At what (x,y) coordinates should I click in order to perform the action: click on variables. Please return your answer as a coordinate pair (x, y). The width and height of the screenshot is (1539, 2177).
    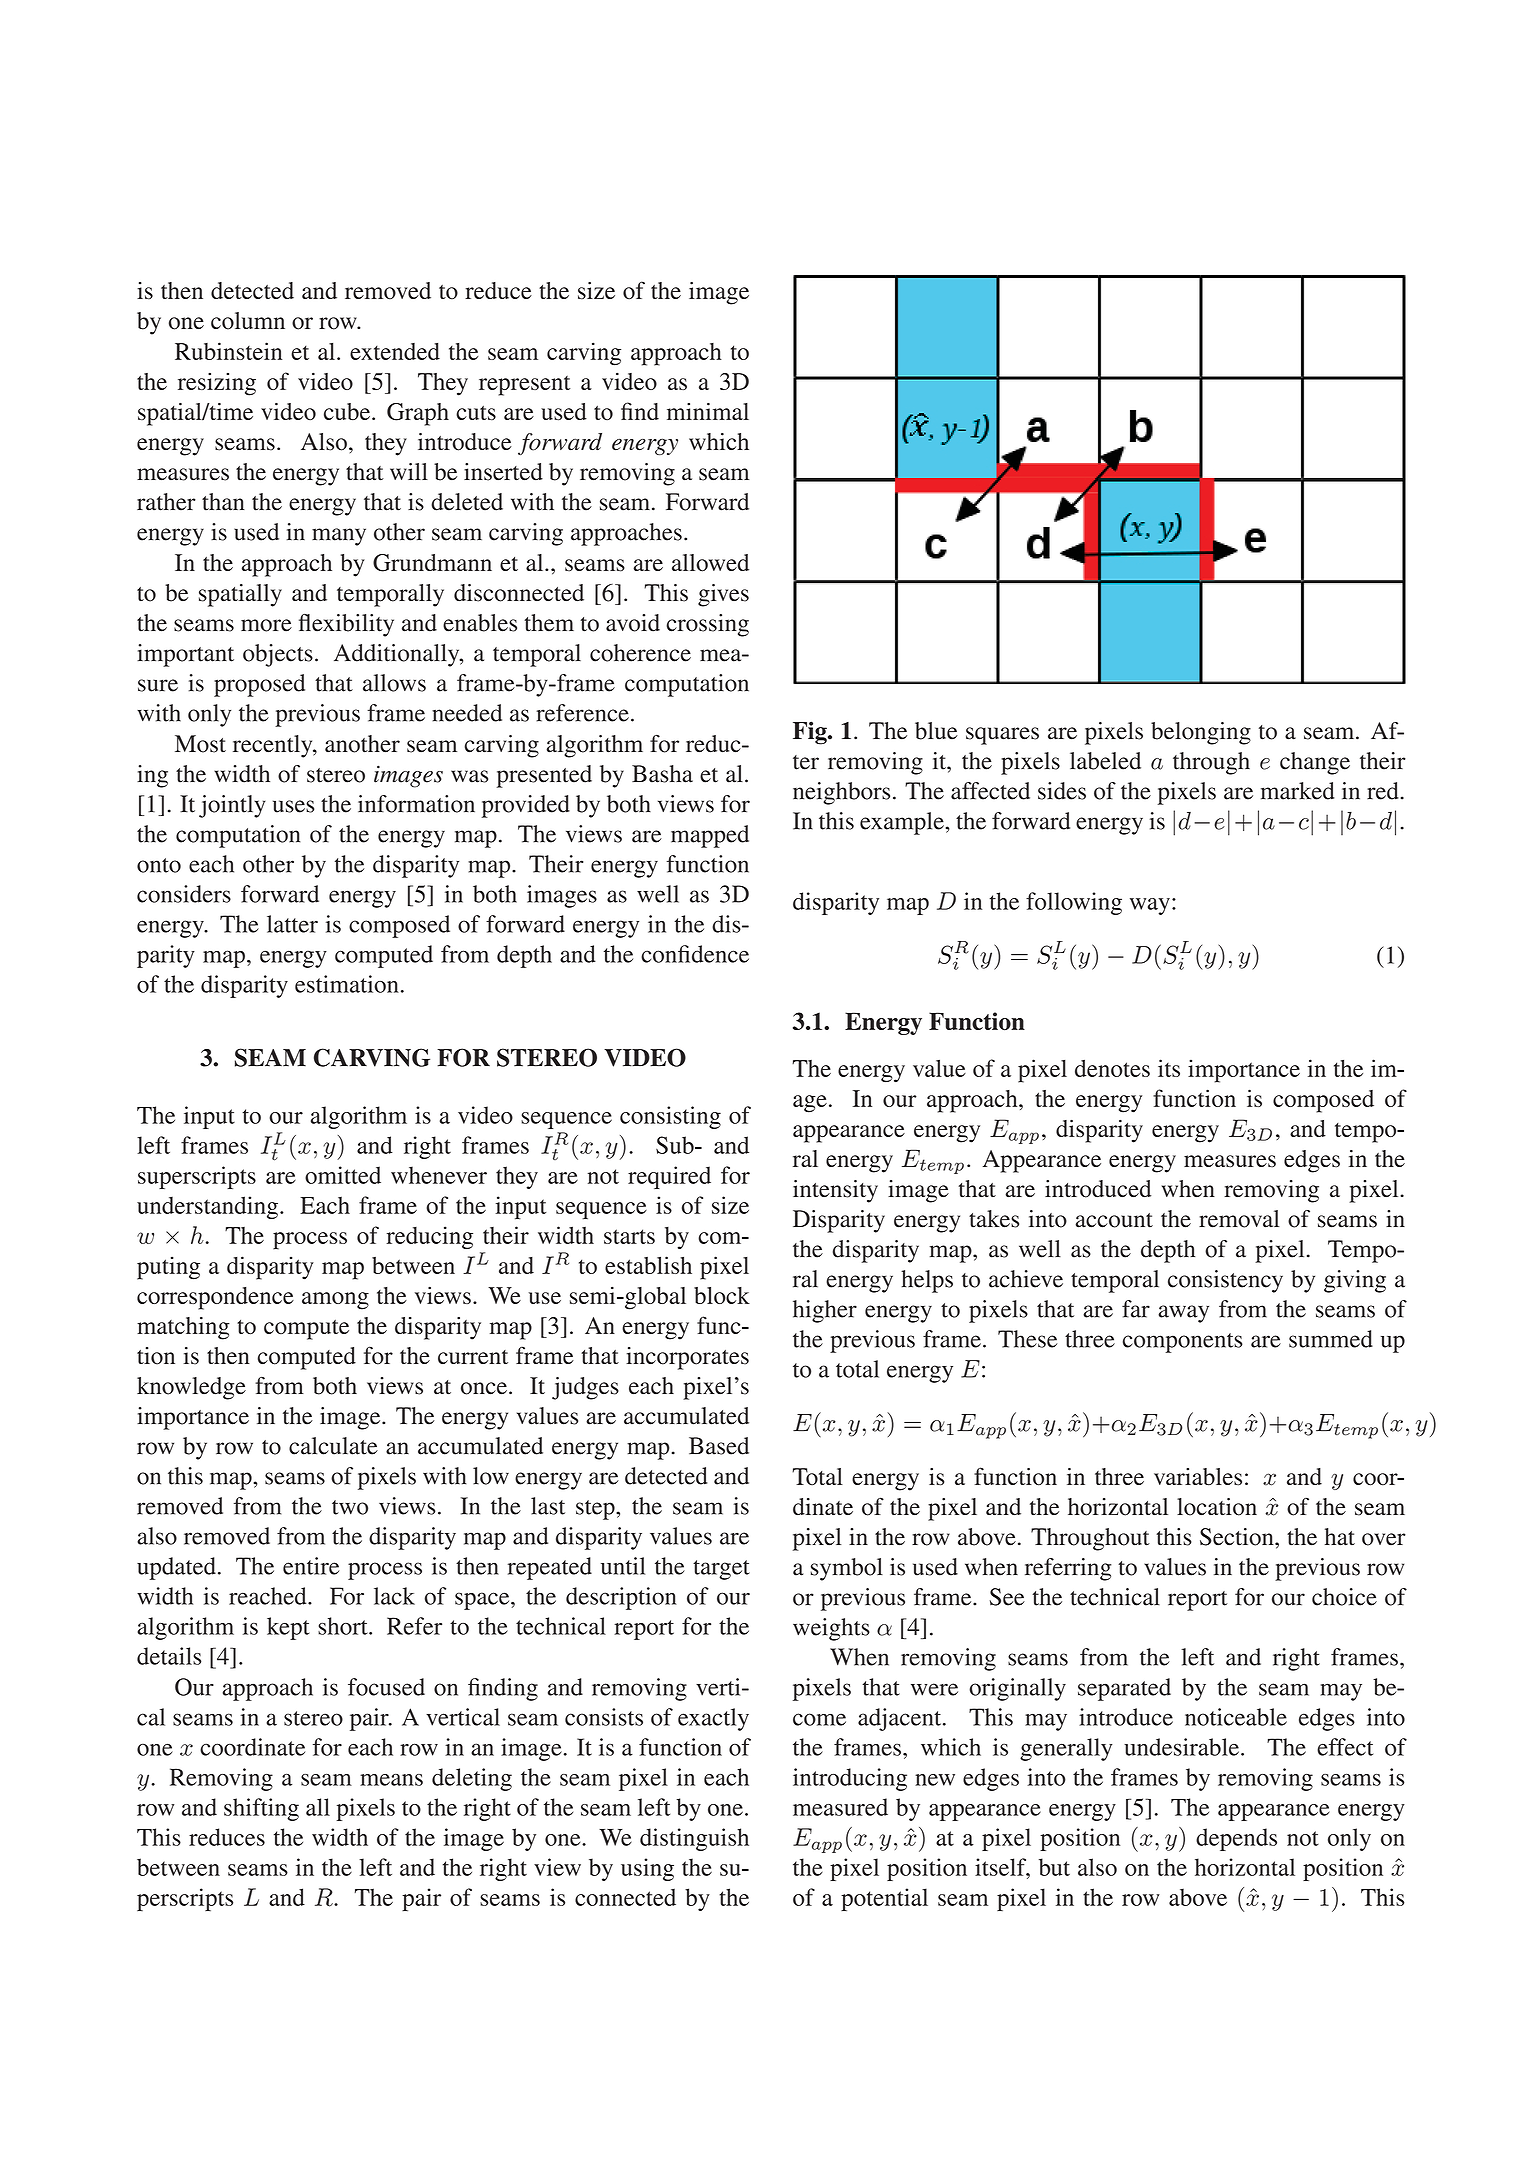
    Looking at the image, I should click on (1198, 1477).
